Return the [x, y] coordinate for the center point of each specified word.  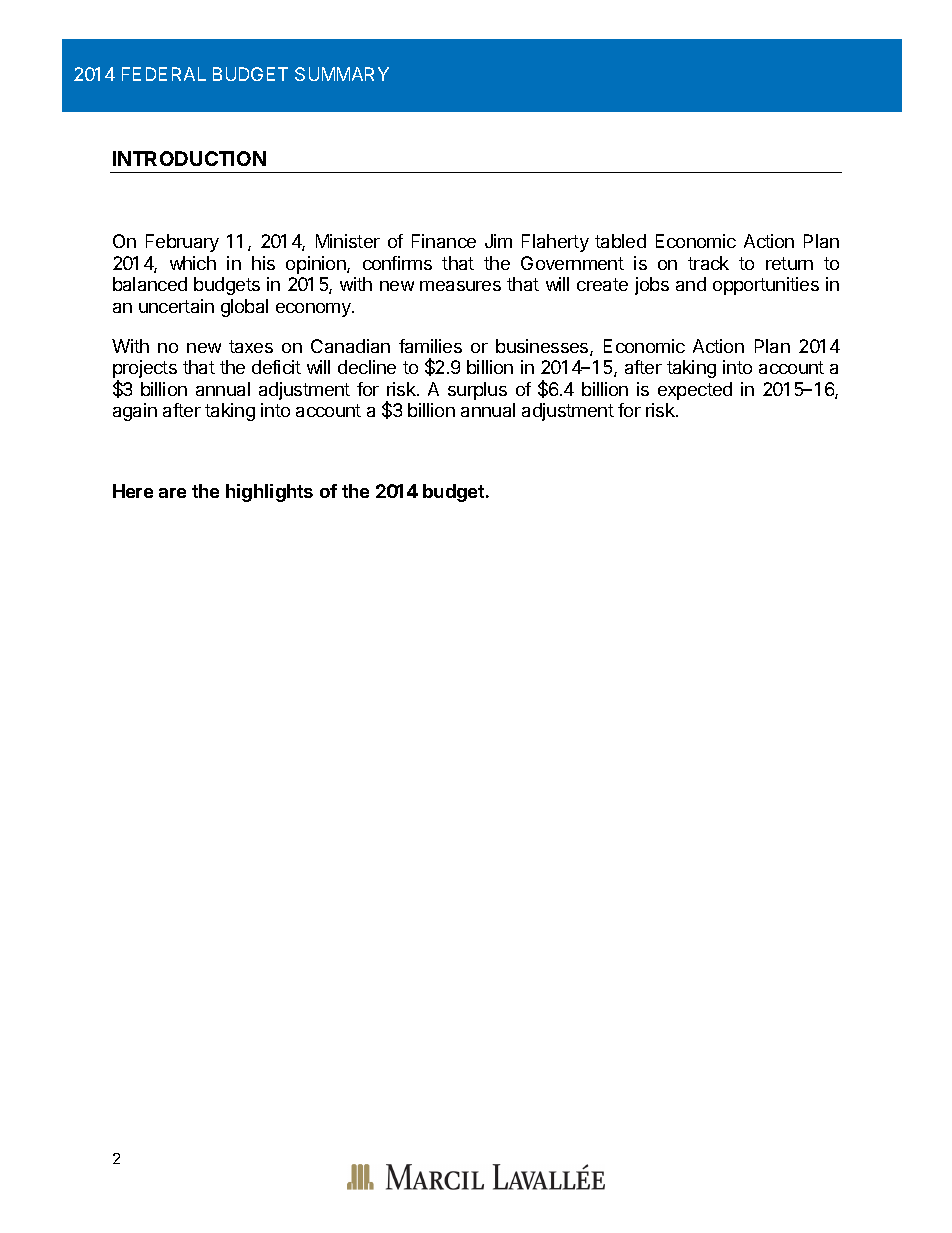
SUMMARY [342, 74]
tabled [620, 241]
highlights [269, 493]
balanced [150, 284]
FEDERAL [164, 74]
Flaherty [555, 243]
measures [460, 286]
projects [145, 370]
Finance [444, 241]
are [172, 493]
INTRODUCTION [189, 158]
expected [695, 391]
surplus [477, 391]
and [691, 284]
